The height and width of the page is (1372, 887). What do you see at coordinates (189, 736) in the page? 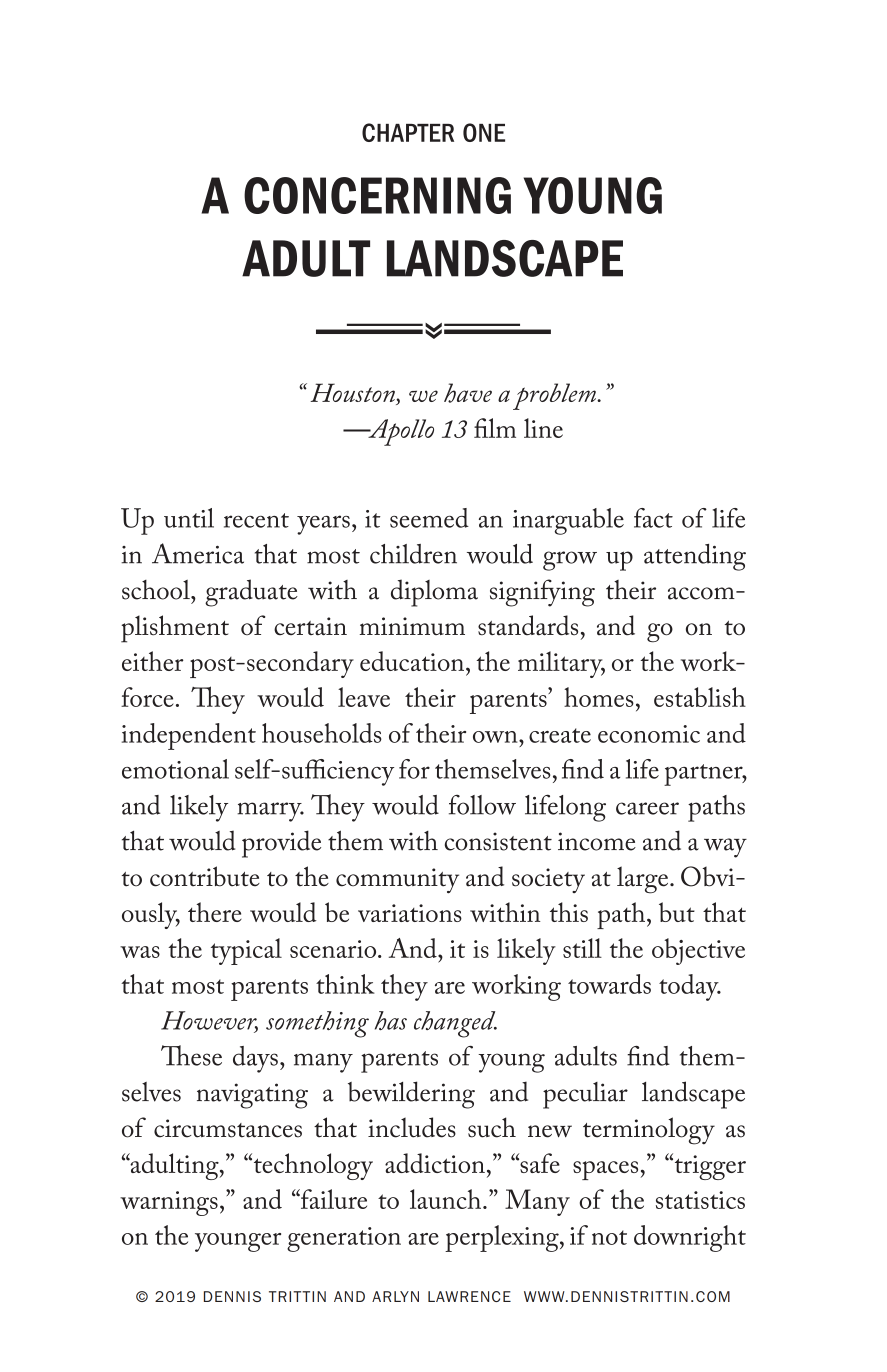
I see `independent` at bounding box center [189, 736].
